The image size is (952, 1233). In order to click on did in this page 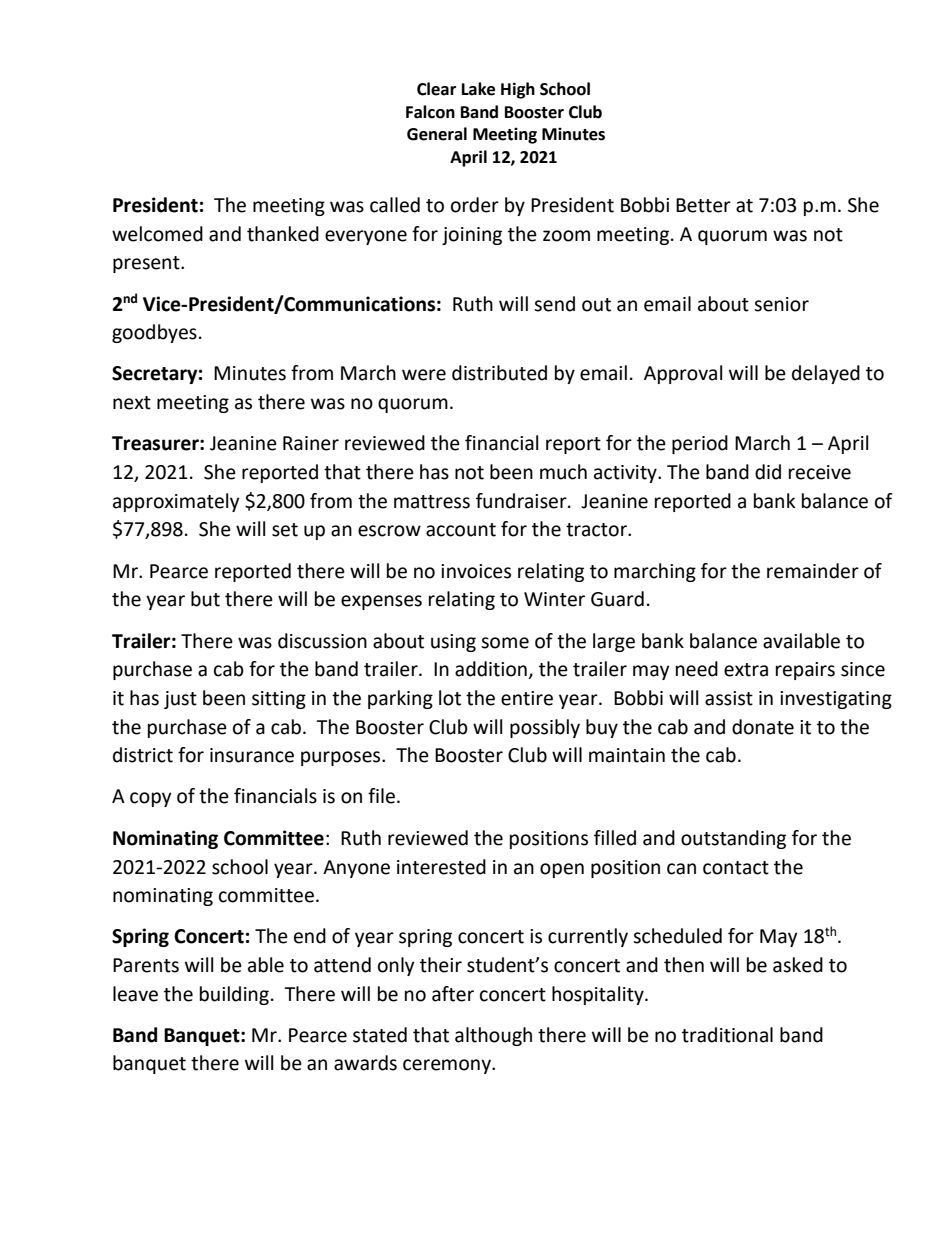, I will do `click(768, 472)`.
